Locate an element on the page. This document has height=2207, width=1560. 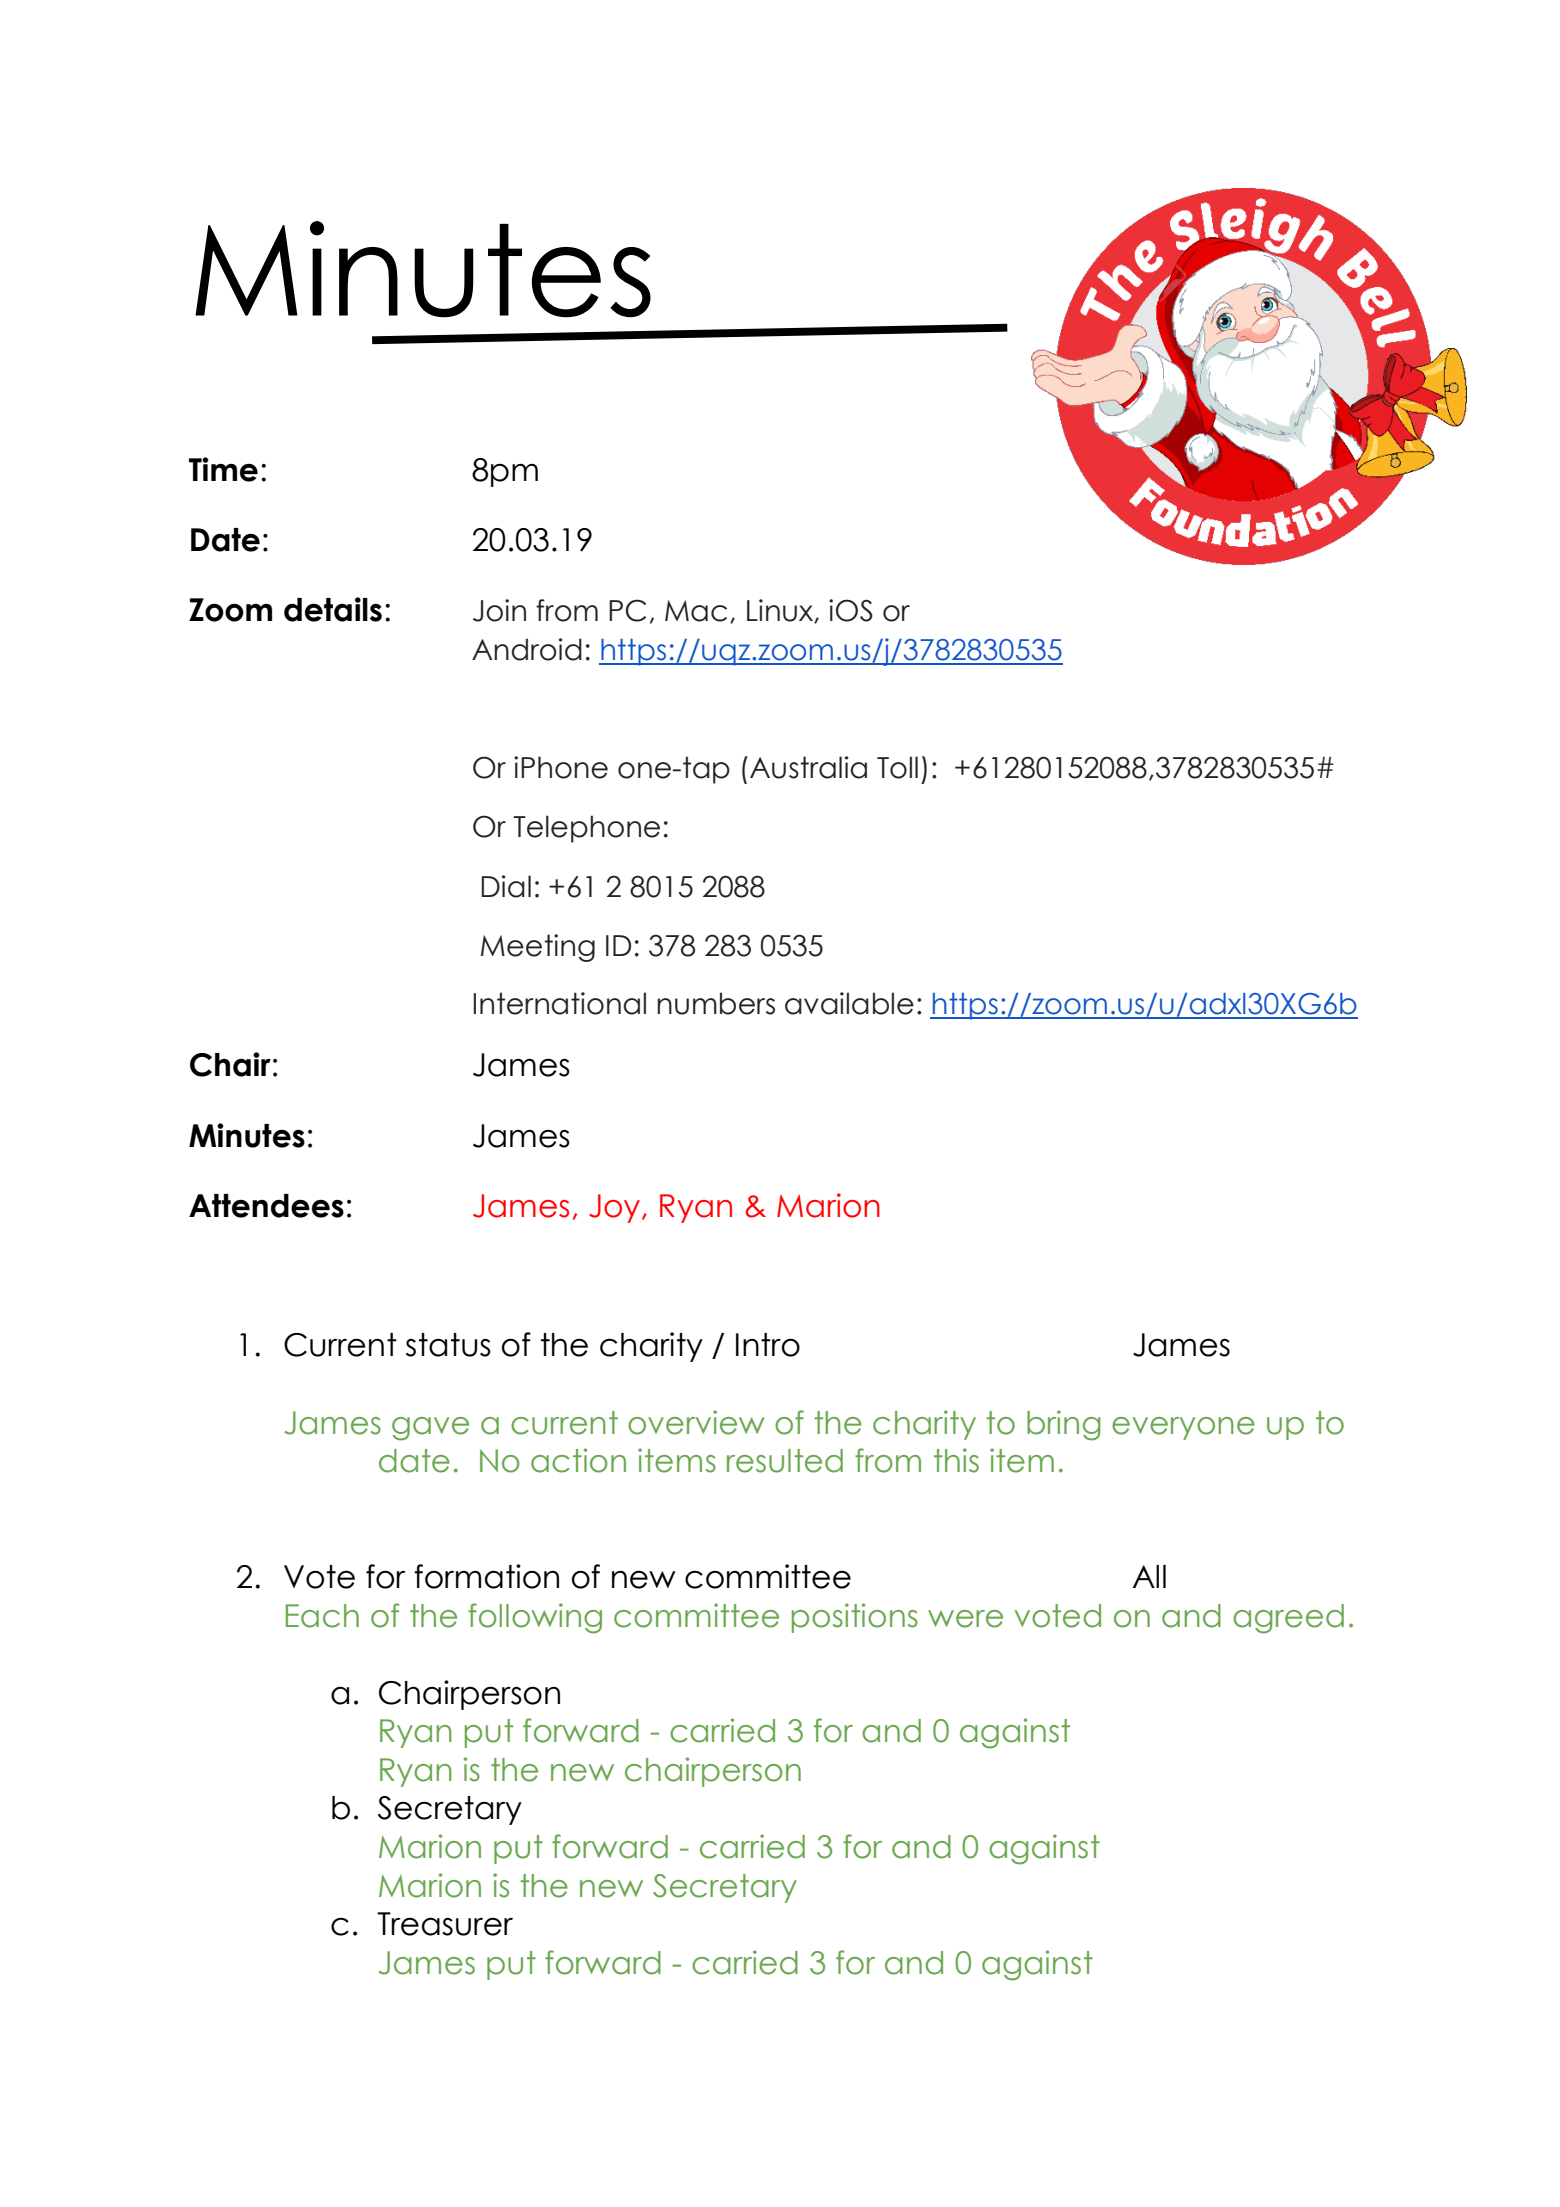
Meeting is located at coordinates (538, 948).
